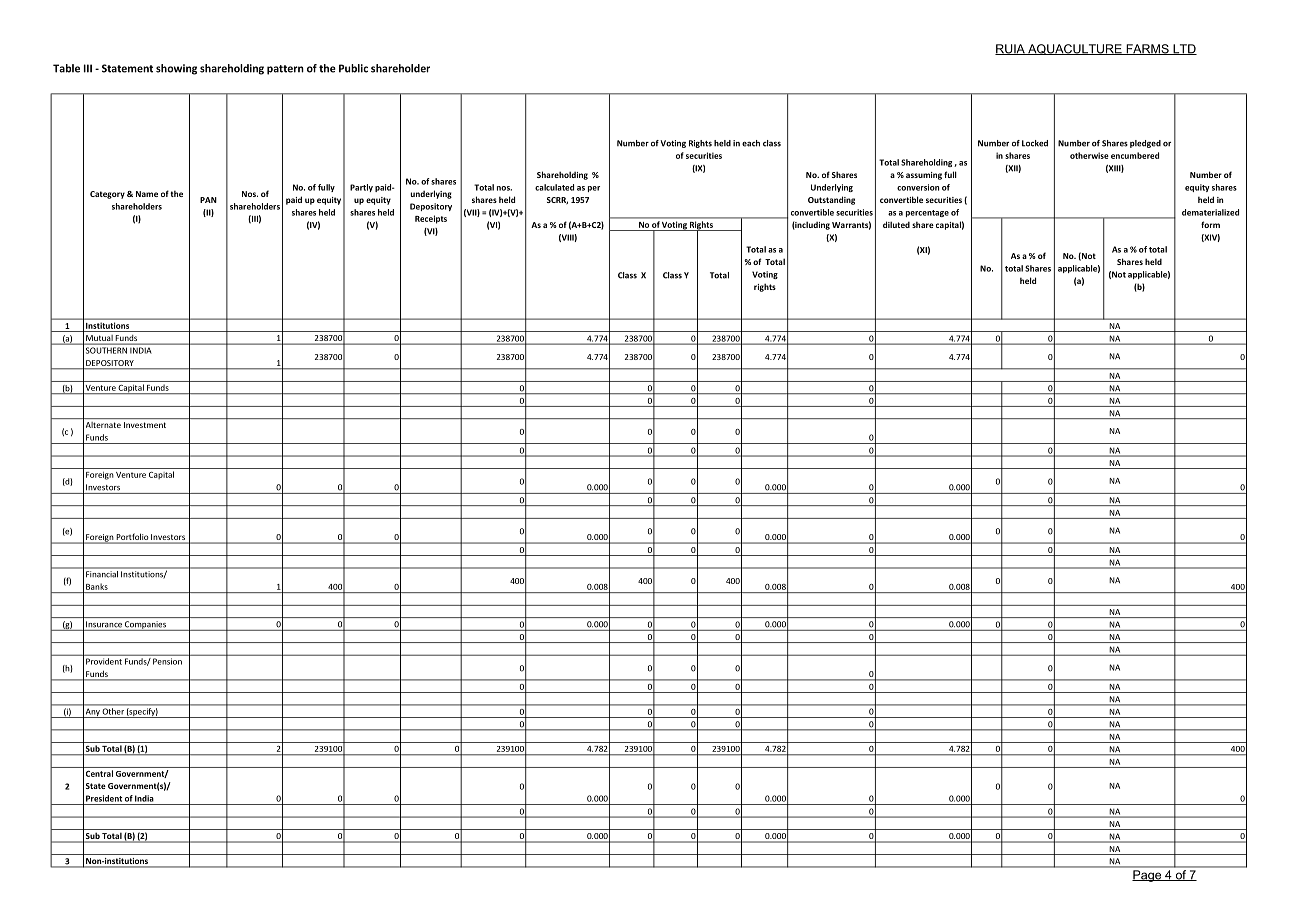 This screenshot has width=1308, height=924. Describe the element at coordinates (1075, 49) in the screenshot. I see `AQUACULTURE` at that location.
